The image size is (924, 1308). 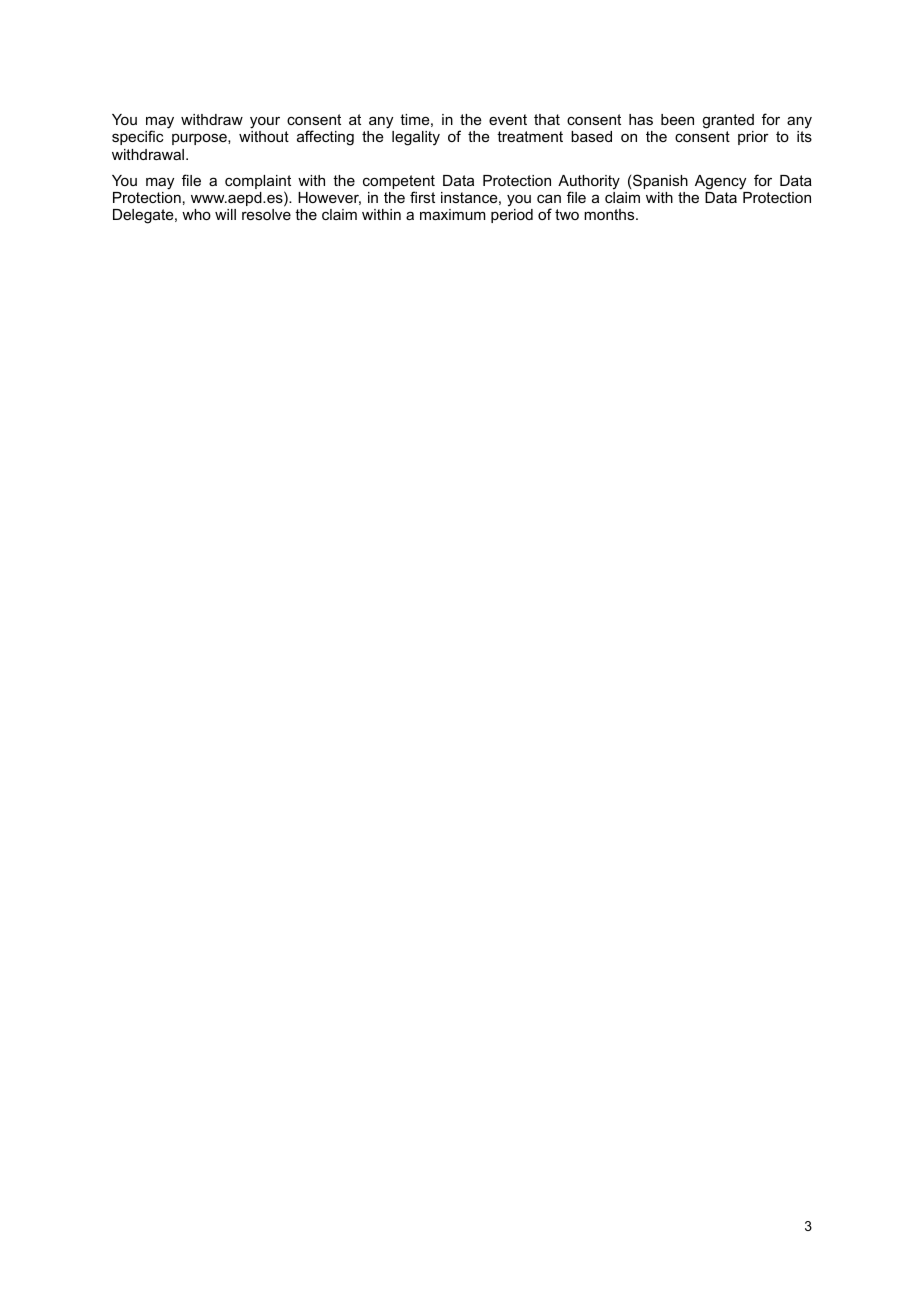 What do you see at coordinates (728, 123) in the page?
I see `granted` at bounding box center [728, 123].
